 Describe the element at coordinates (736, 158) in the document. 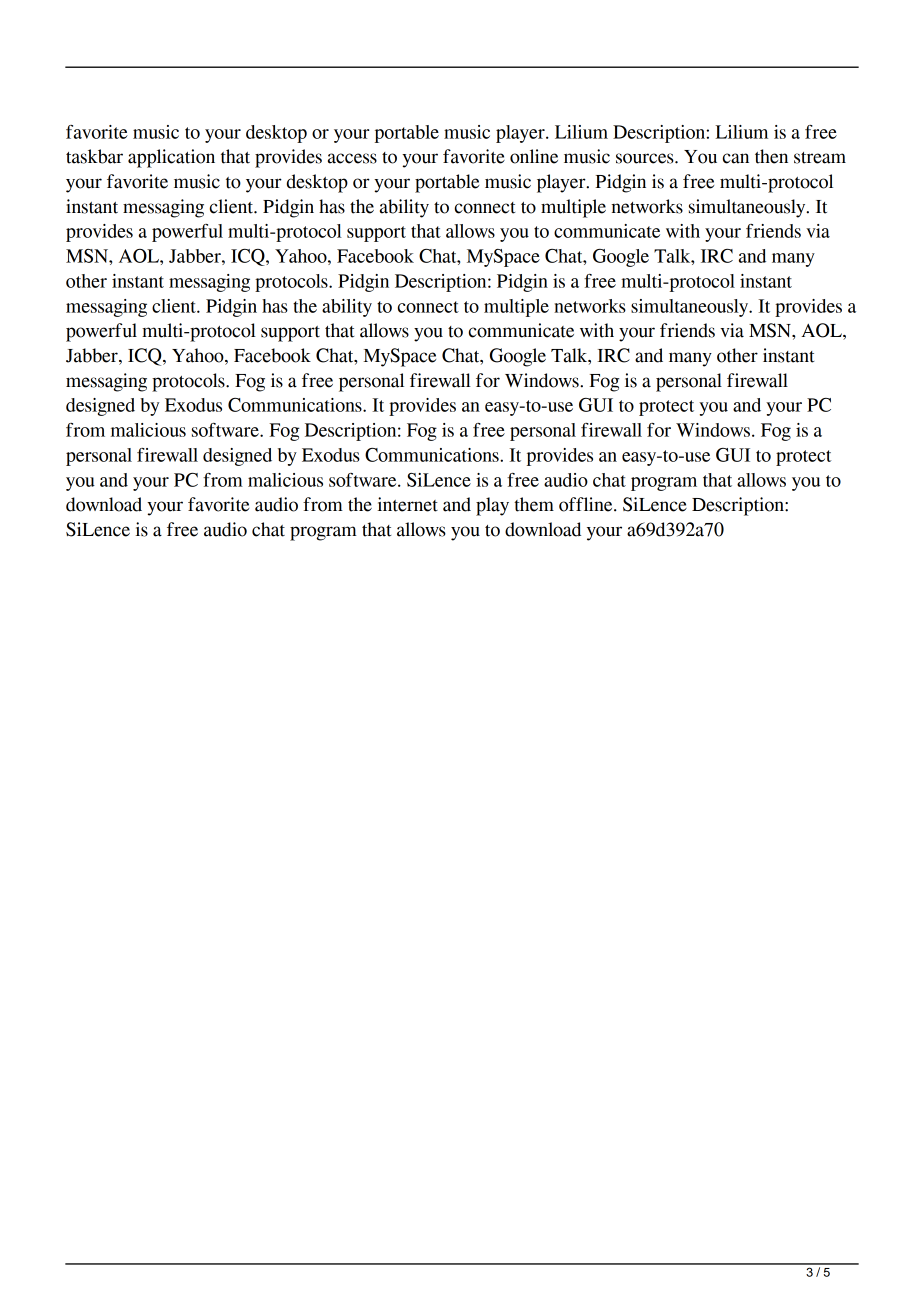

I see `can` at that location.
